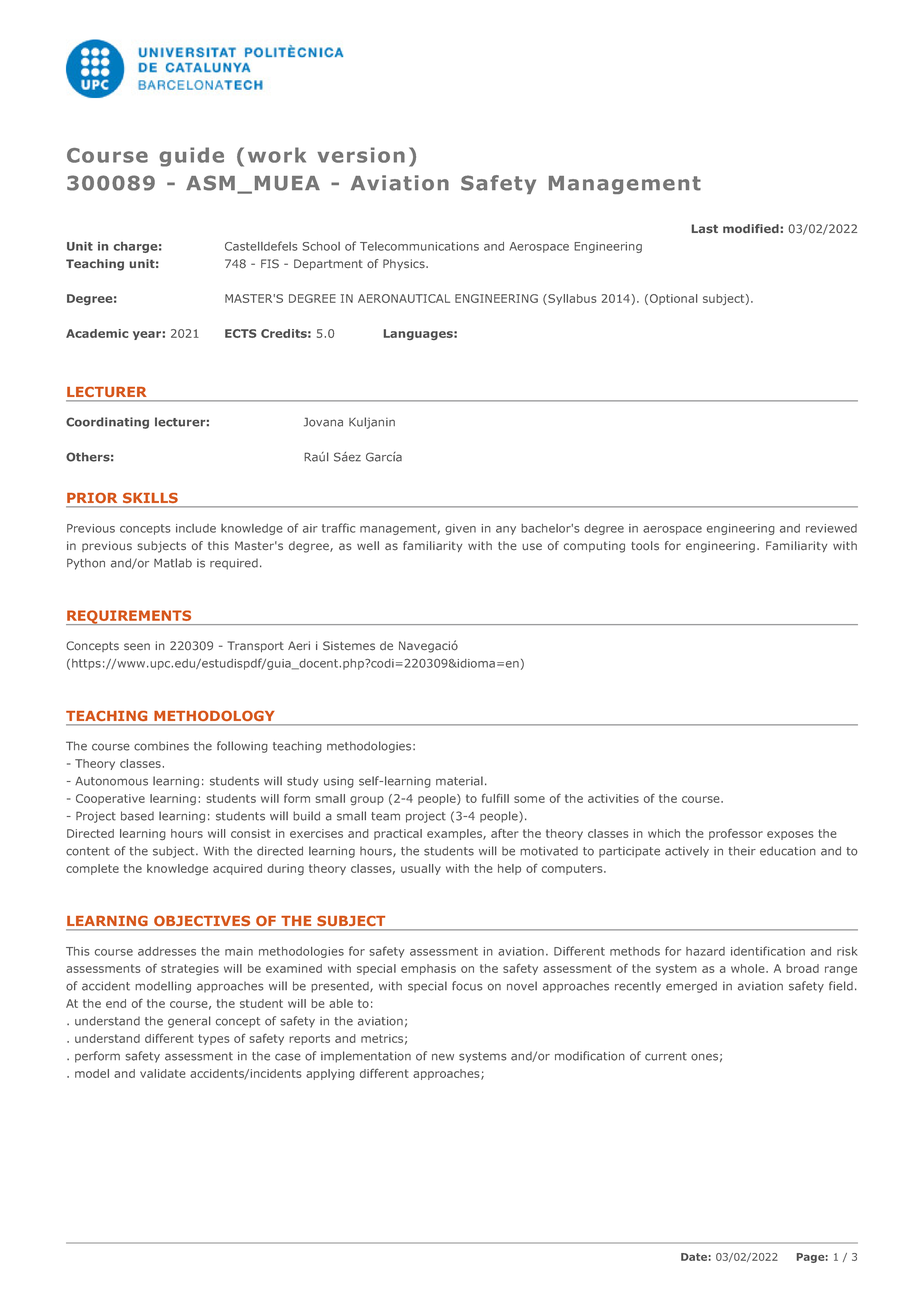  Describe the element at coordinates (130, 617) in the document. I see `REQUIREMENTS` at that location.
